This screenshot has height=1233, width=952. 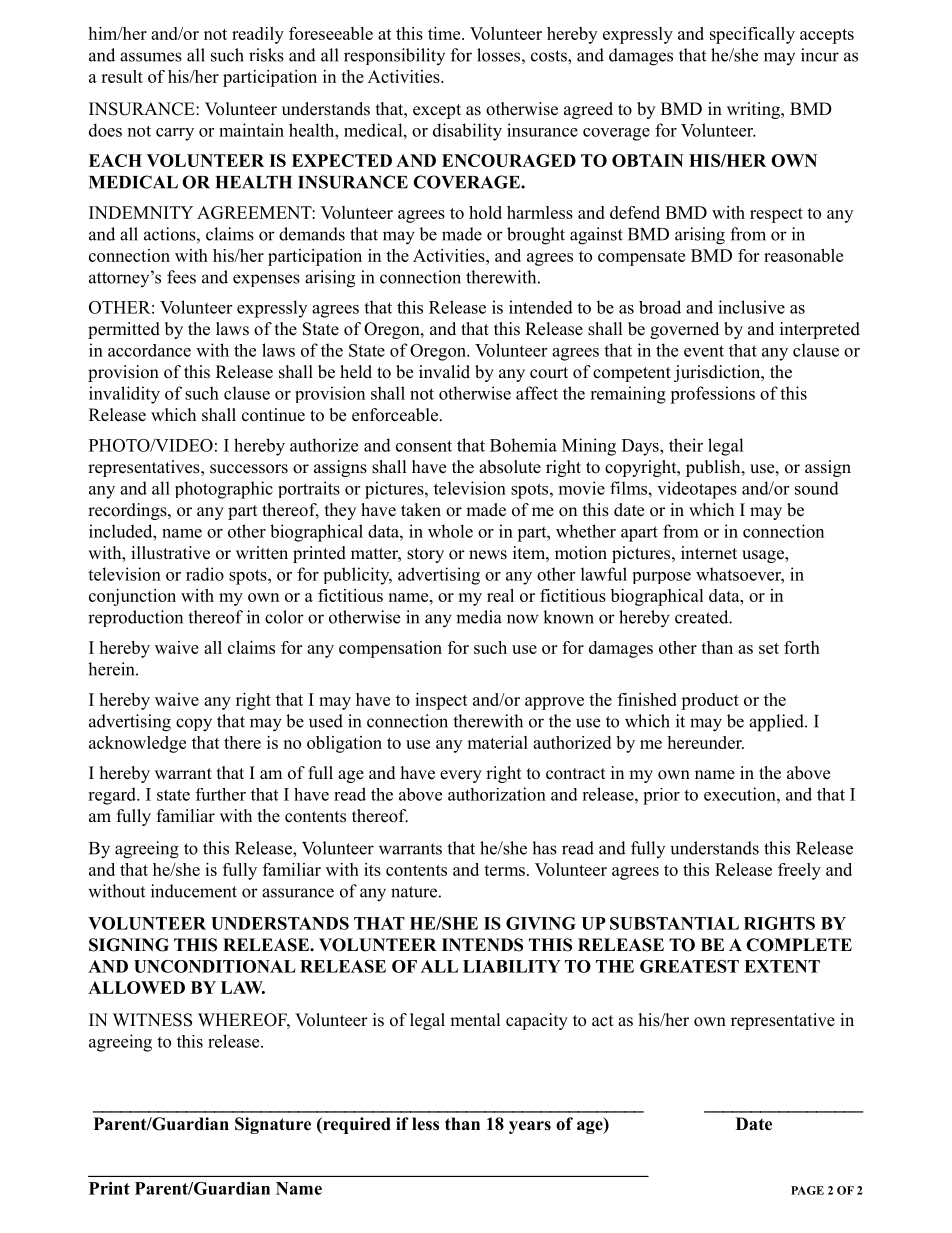 I want to click on assumes, so click(x=151, y=57).
